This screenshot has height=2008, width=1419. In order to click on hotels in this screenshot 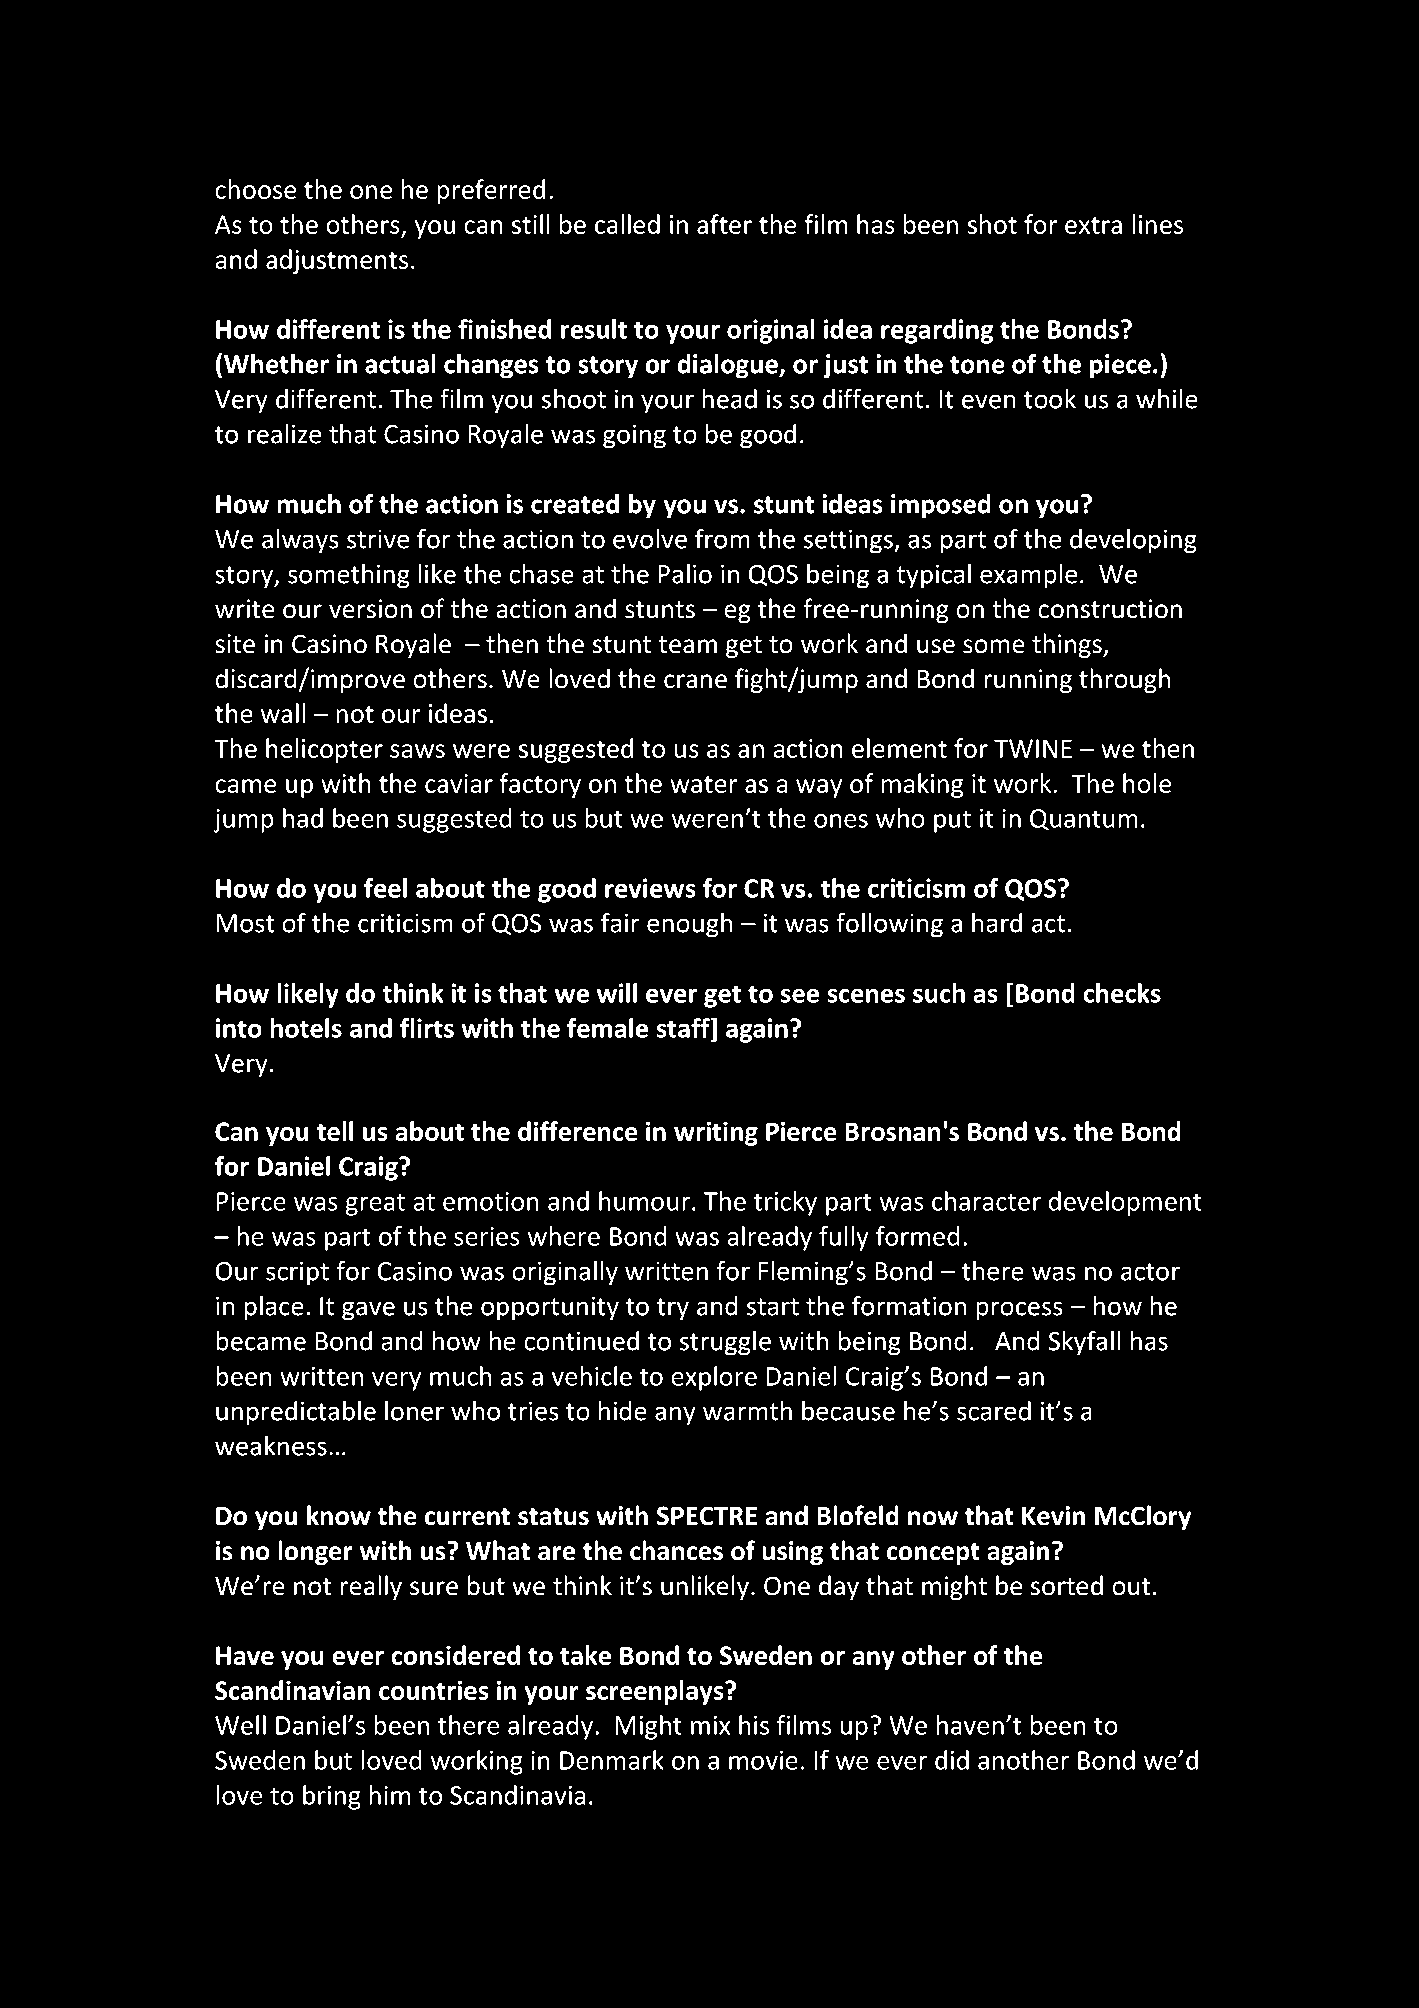, I will do `click(306, 1028)`.
